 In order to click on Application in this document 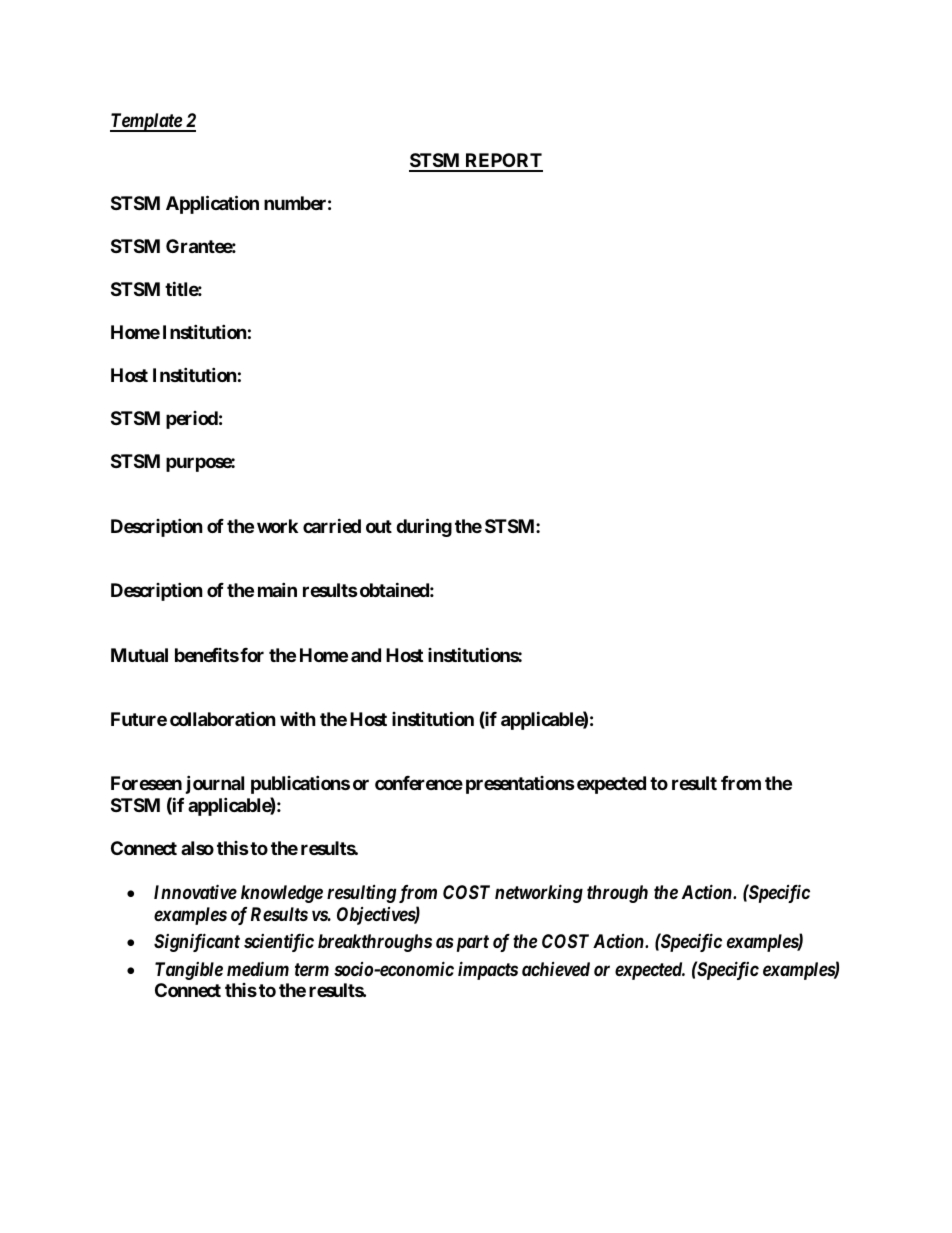, I will do `click(212, 204)`.
